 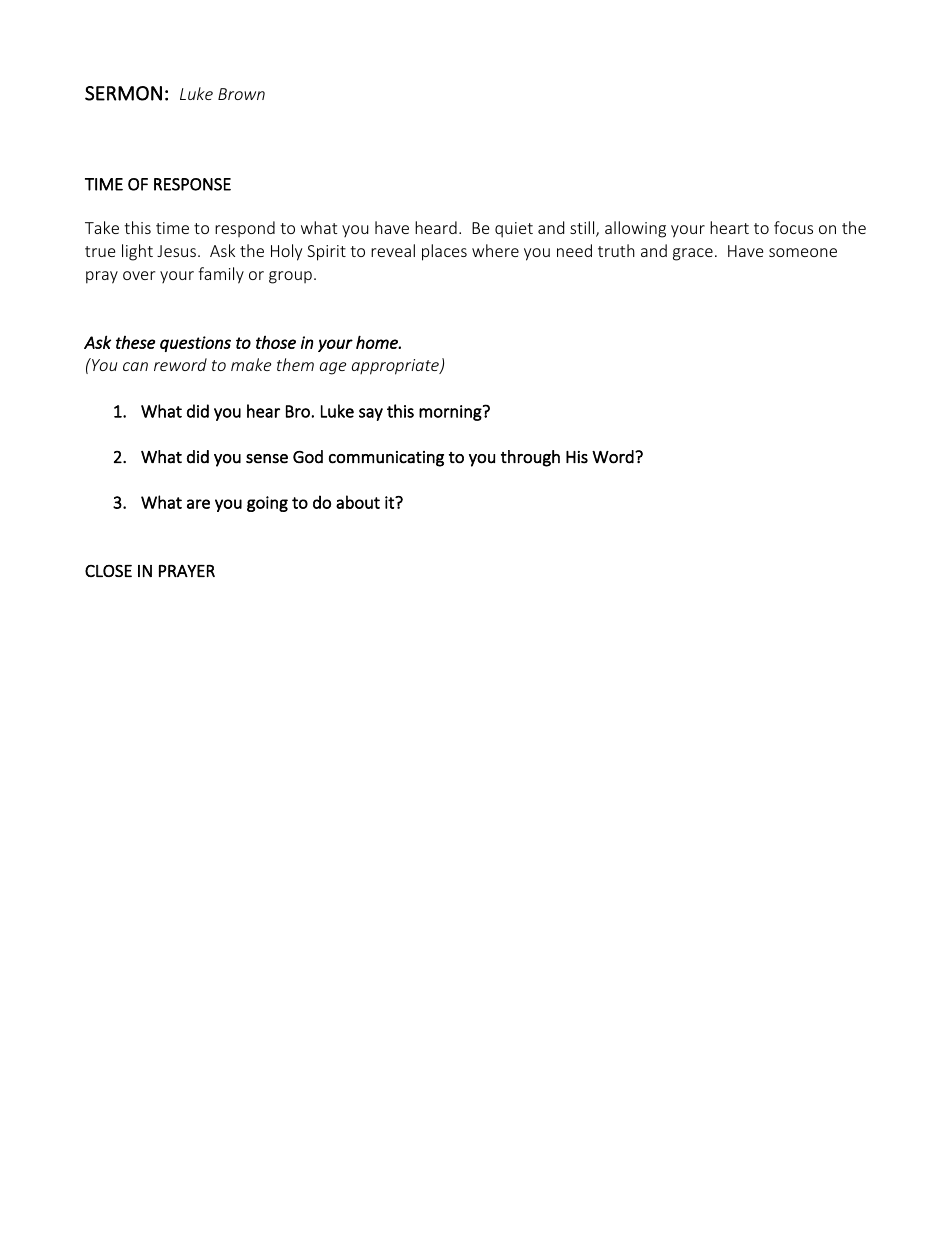 What do you see at coordinates (267, 504) in the screenshot?
I see `going` at bounding box center [267, 504].
